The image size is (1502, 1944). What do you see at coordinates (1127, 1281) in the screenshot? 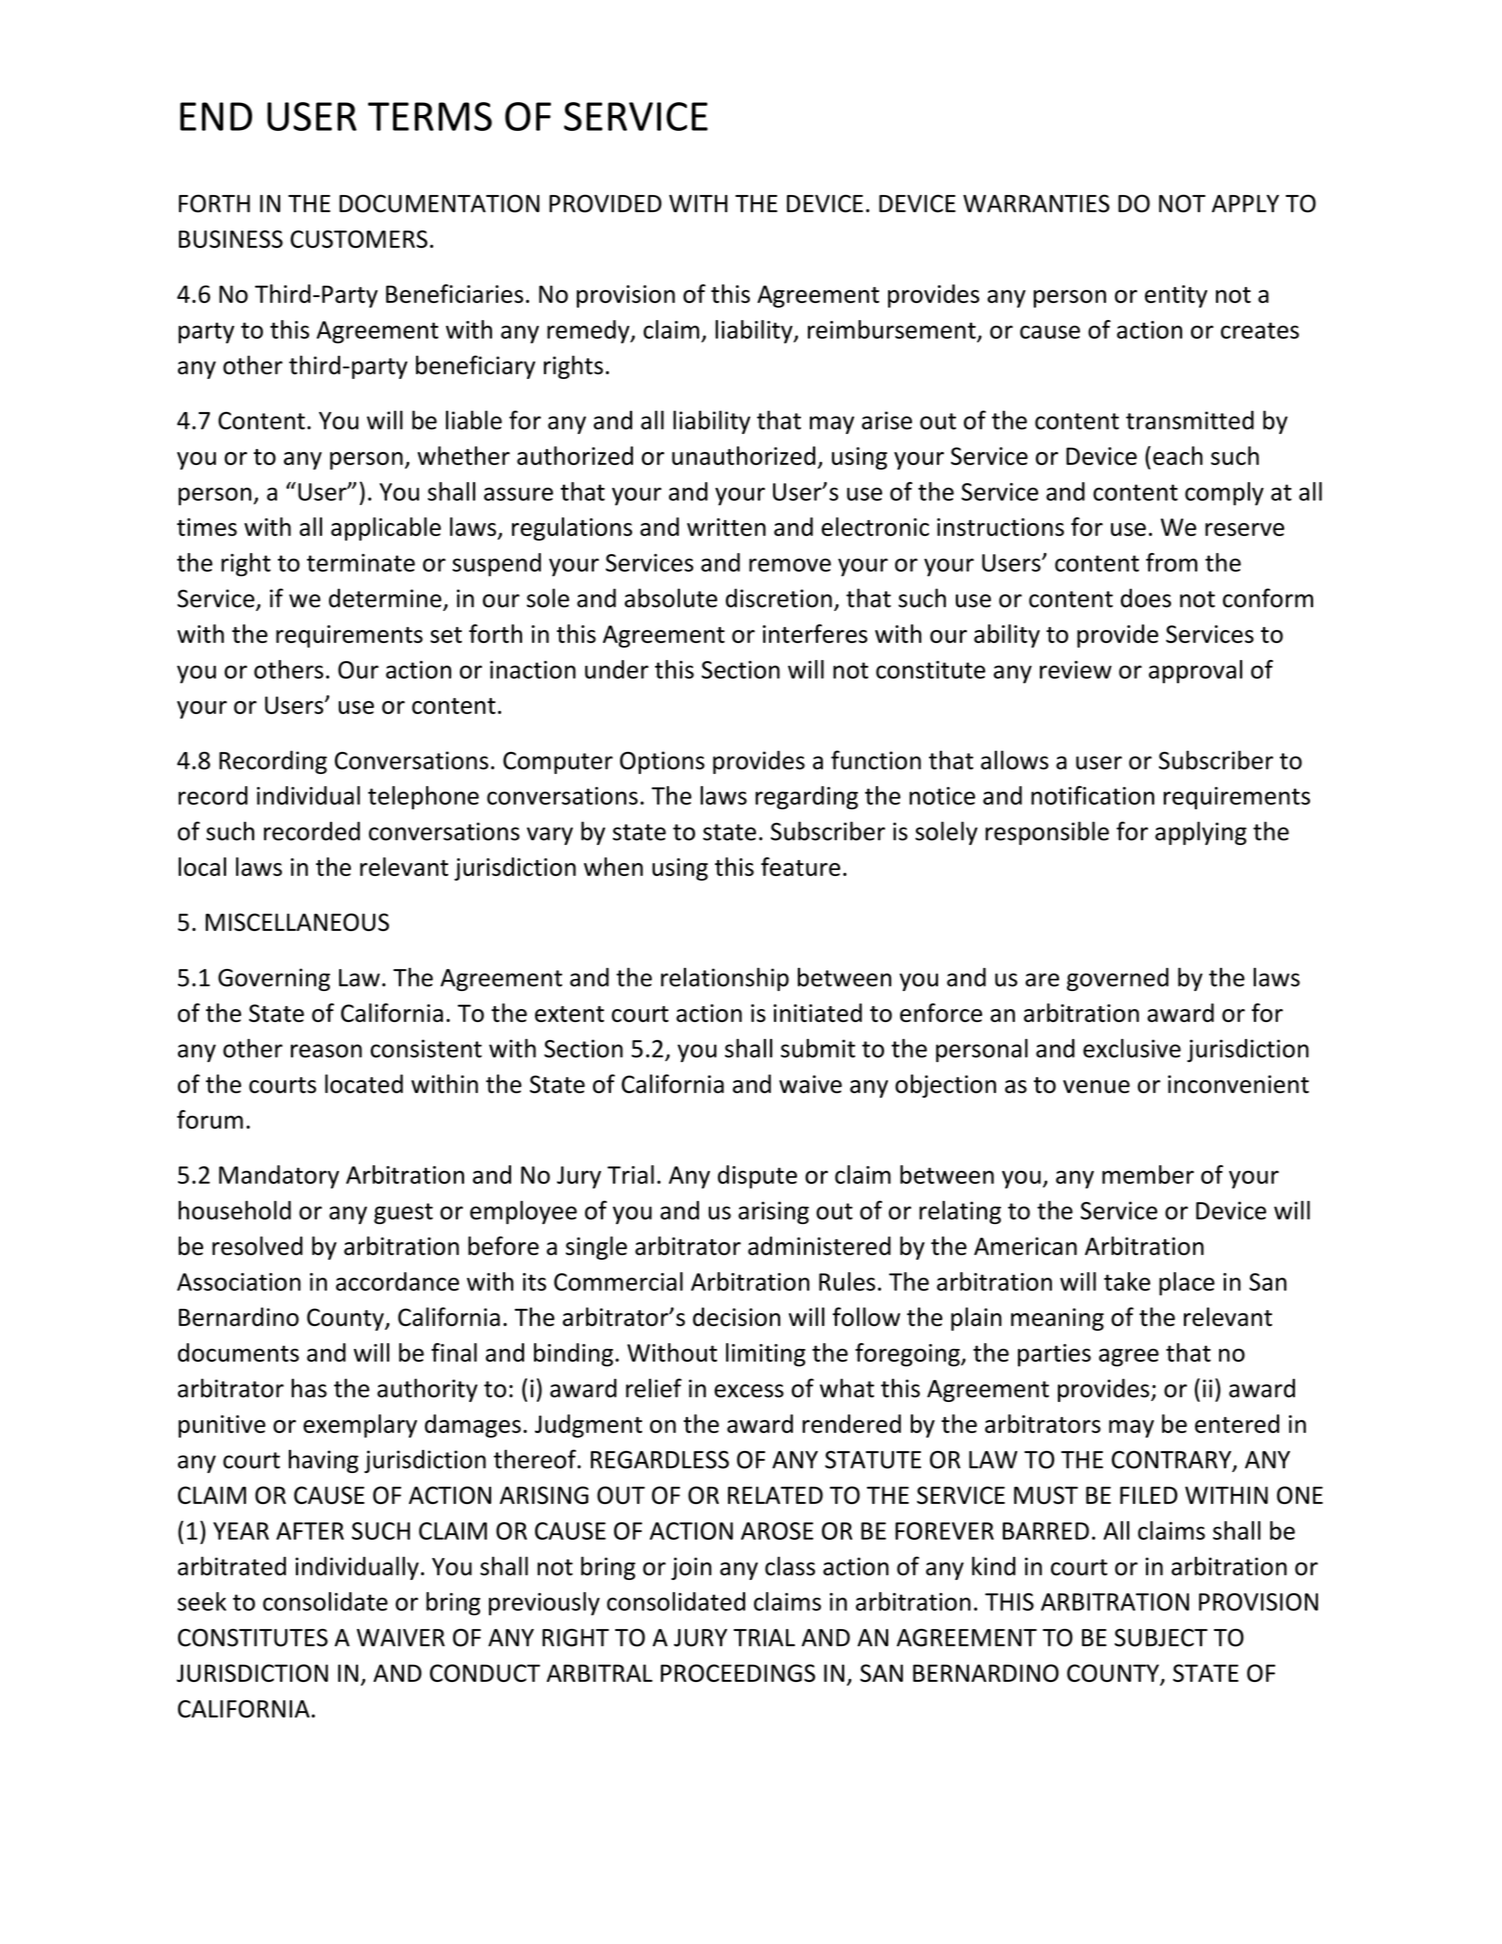
I see `take` at bounding box center [1127, 1281].
